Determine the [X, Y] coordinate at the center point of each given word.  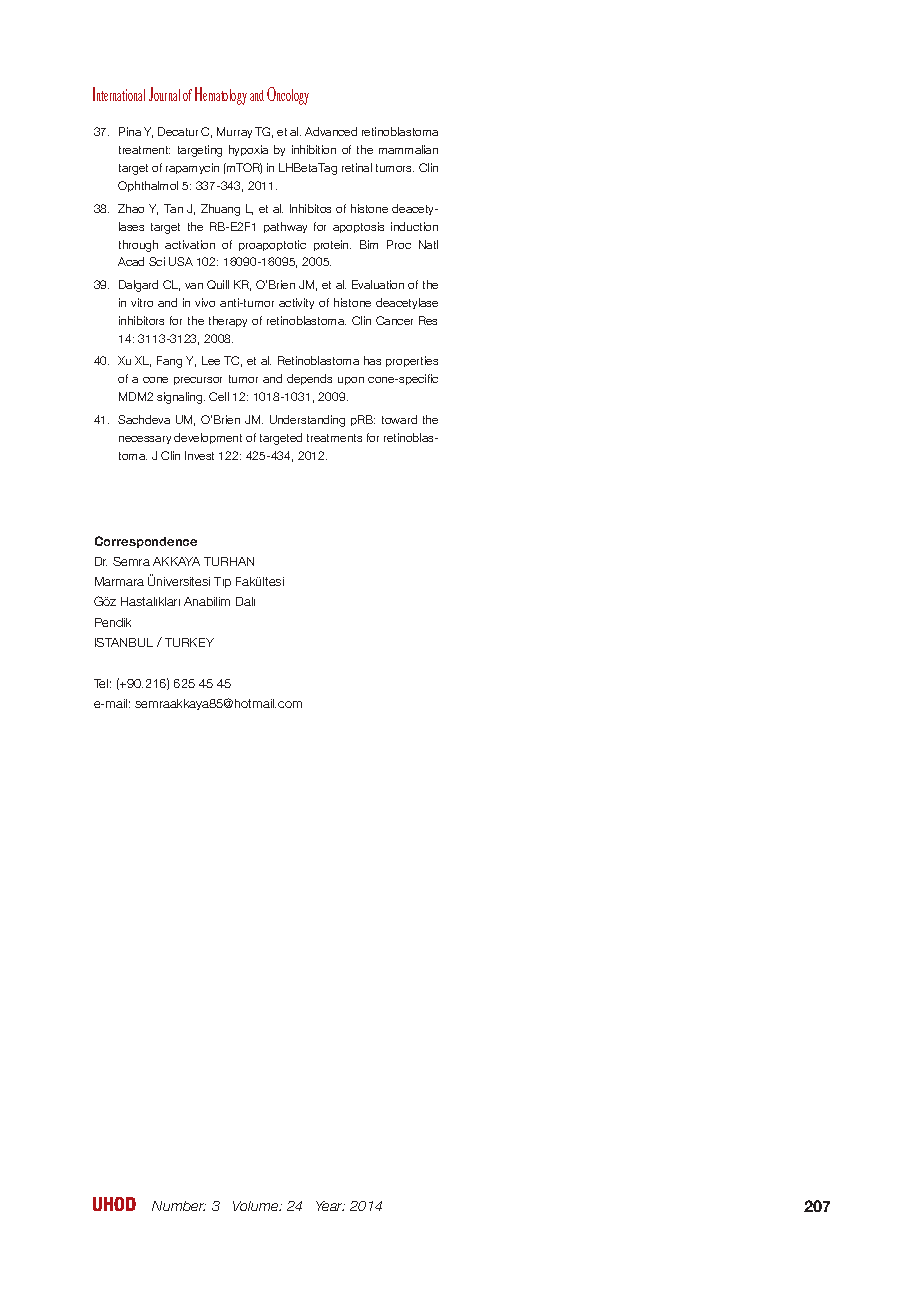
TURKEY [189, 642]
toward [399, 419]
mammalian [408, 149]
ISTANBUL [124, 642]
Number [179, 1206]
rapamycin [192, 168]
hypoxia [248, 150]
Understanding [307, 421]
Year [330, 1206]
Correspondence [146, 542]
